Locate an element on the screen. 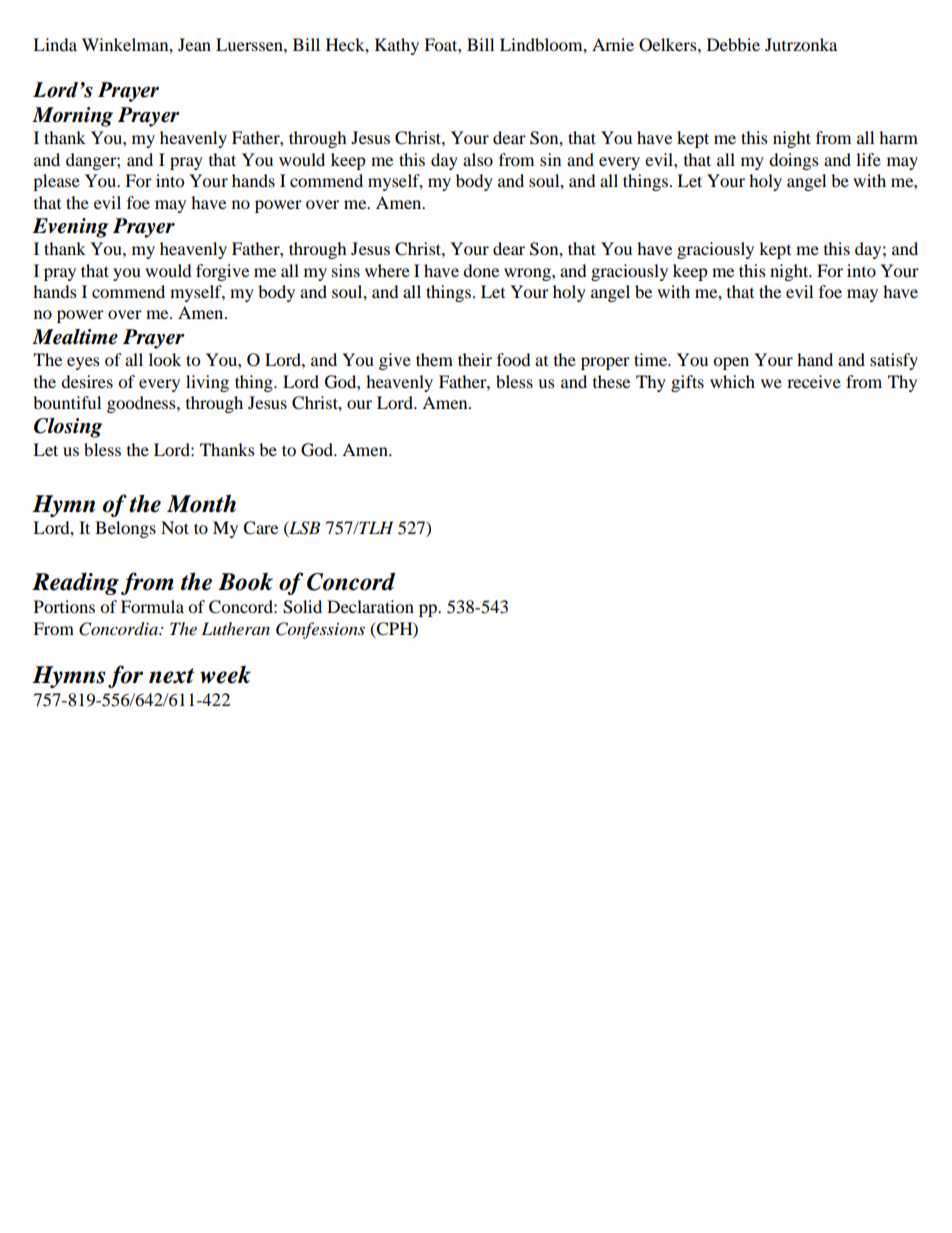 The image size is (952, 1233). Evening is located at coordinates (70, 228).
